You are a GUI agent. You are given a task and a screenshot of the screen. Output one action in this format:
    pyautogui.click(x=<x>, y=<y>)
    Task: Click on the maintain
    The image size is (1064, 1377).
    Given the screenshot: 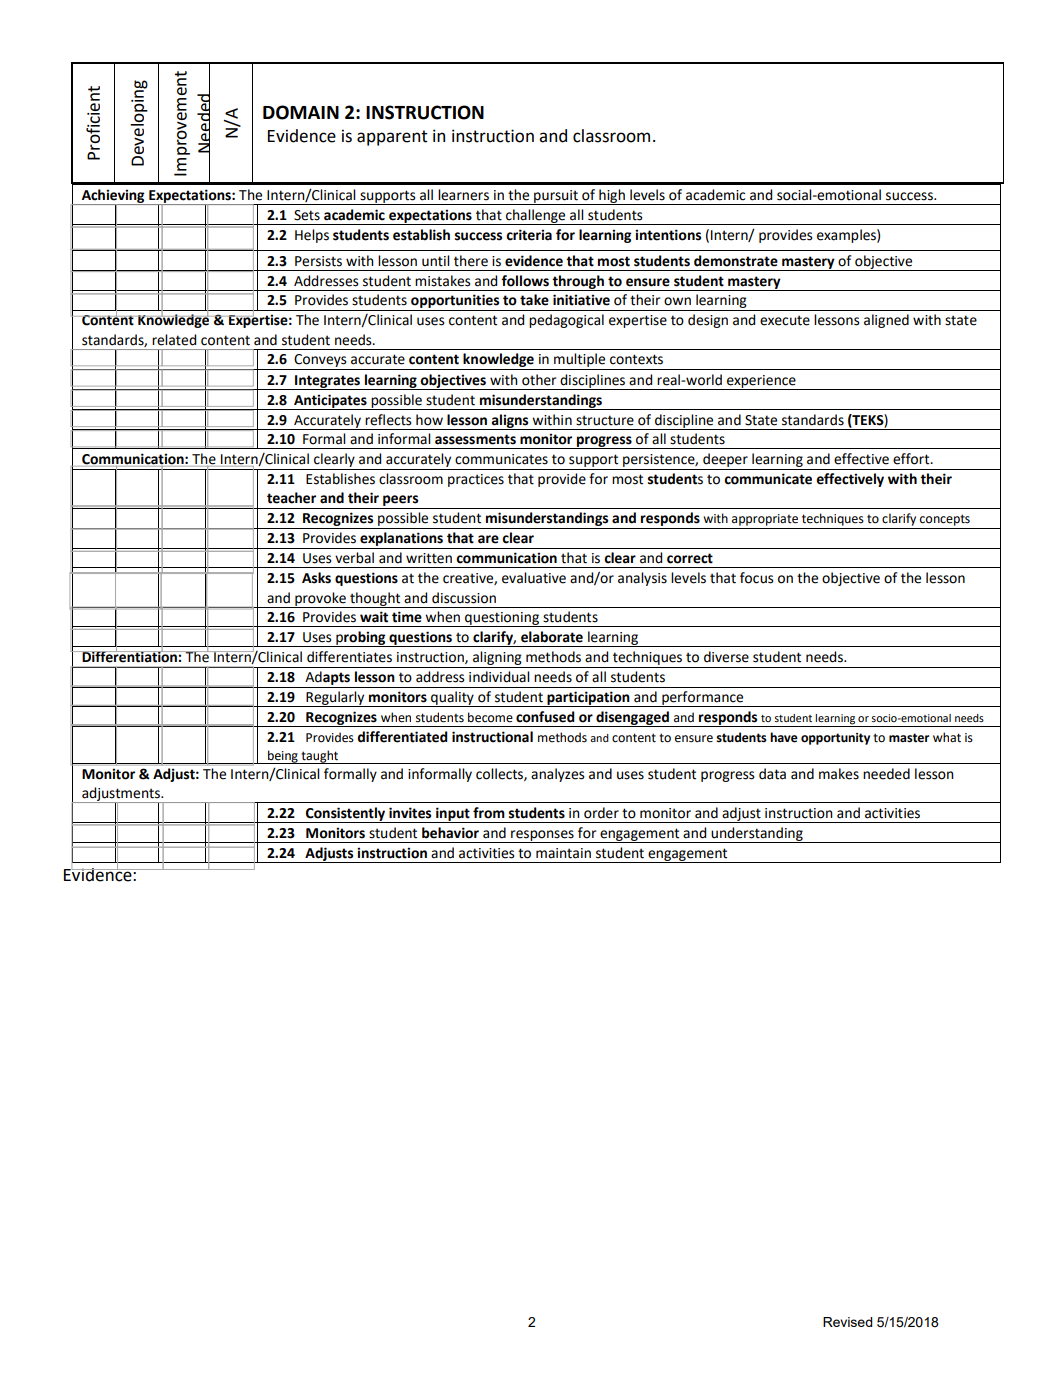 What is the action you would take?
    pyautogui.click(x=563, y=853)
